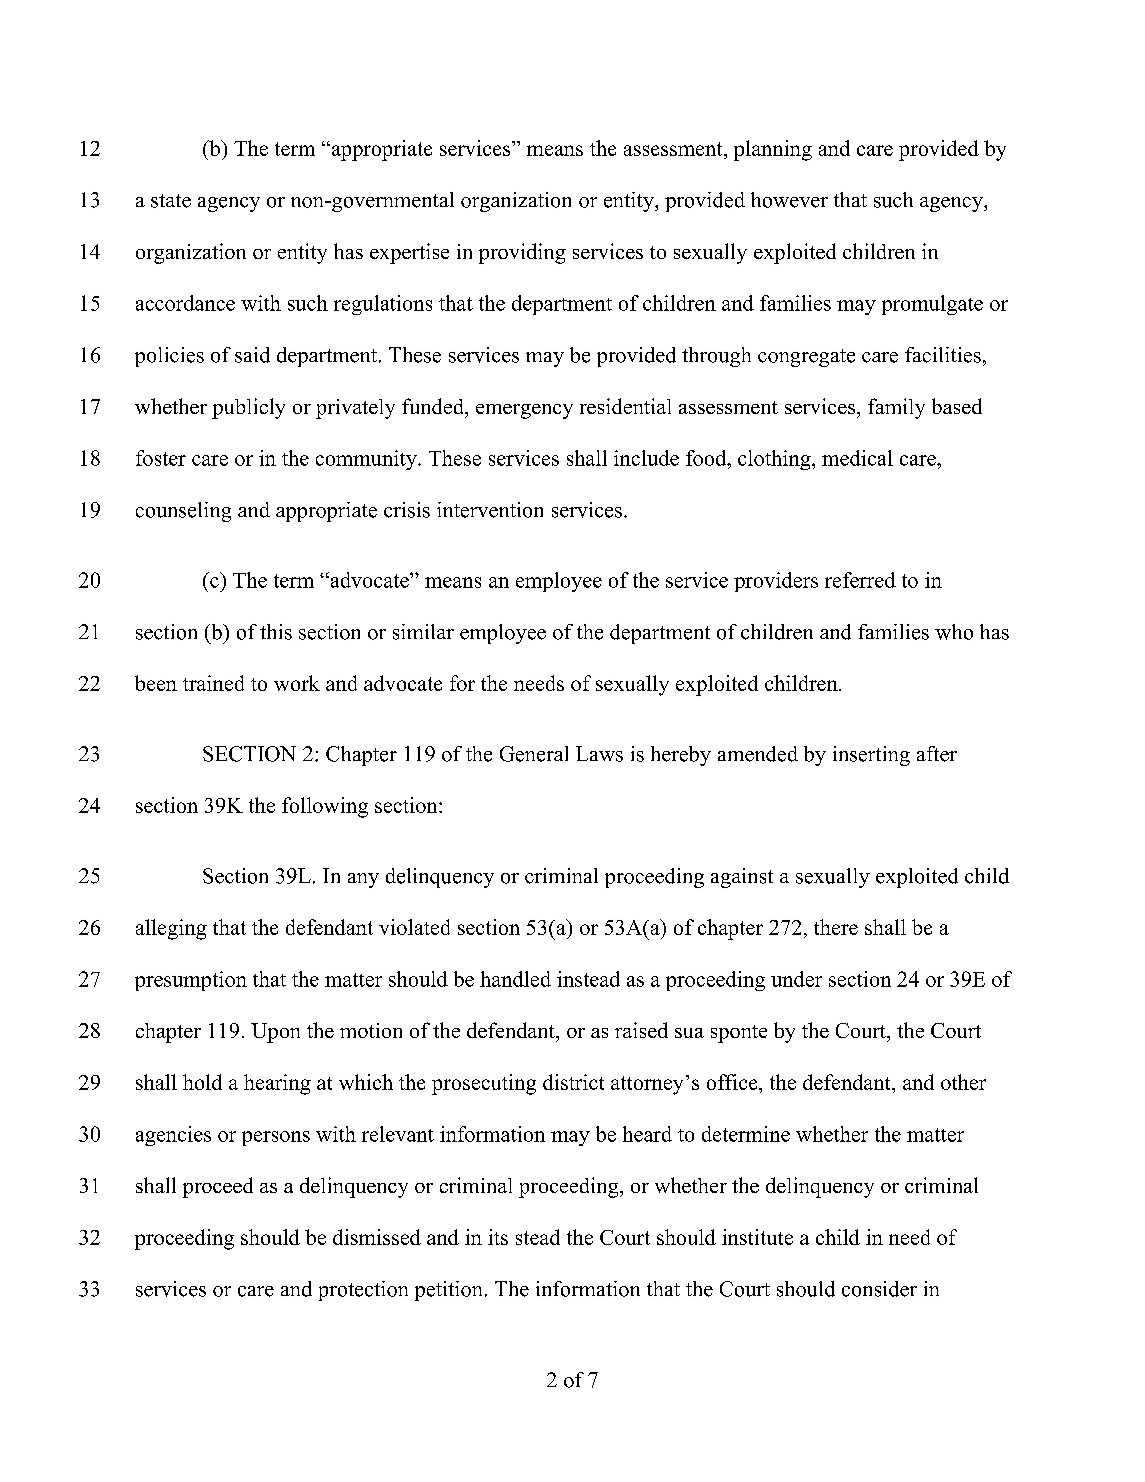  What do you see at coordinates (515, 979) in the screenshot?
I see `handled` at bounding box center [515, 979].
